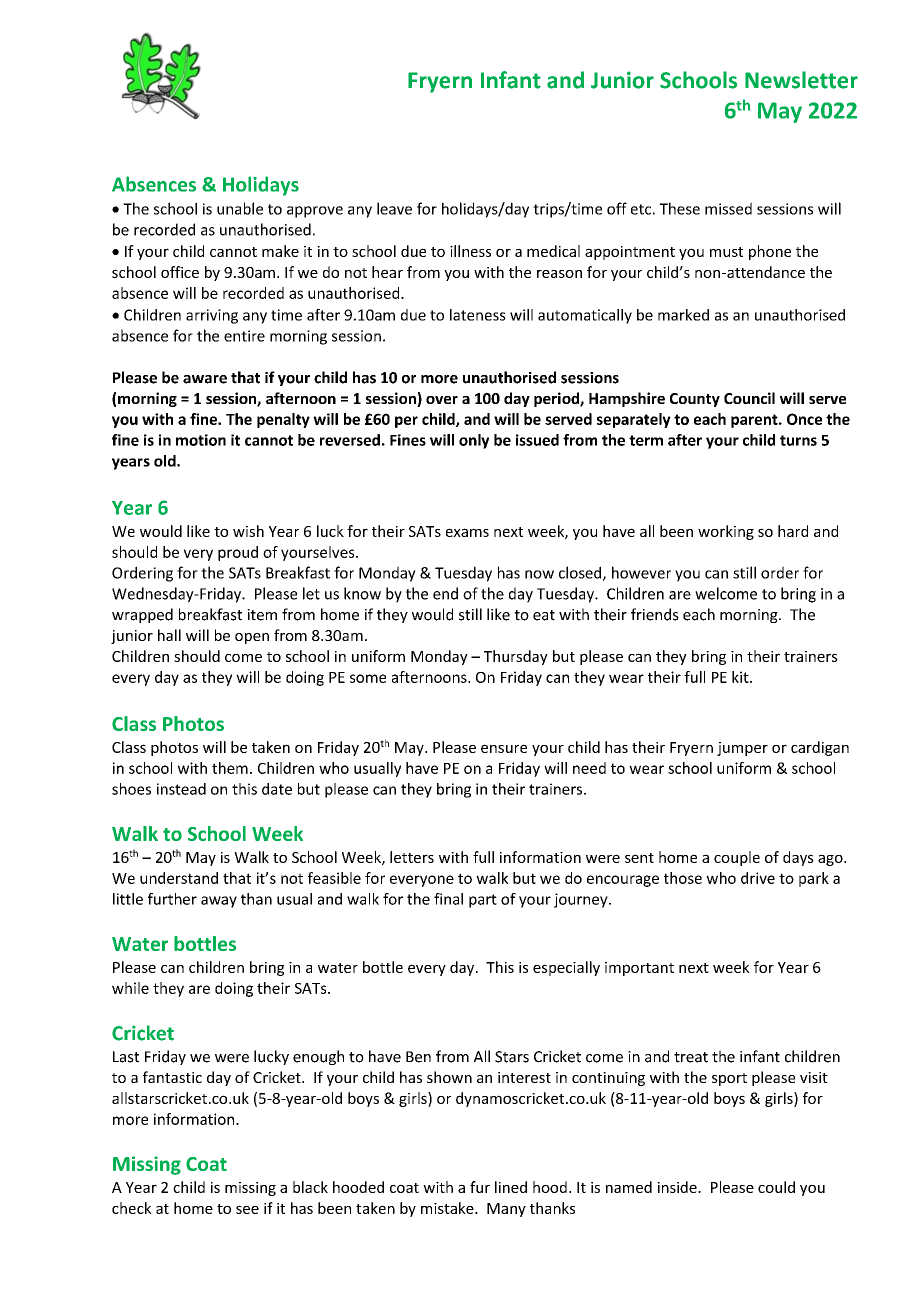 This screenshot has height=1308, width=924. I want to click on motion, so click(201, 440).
